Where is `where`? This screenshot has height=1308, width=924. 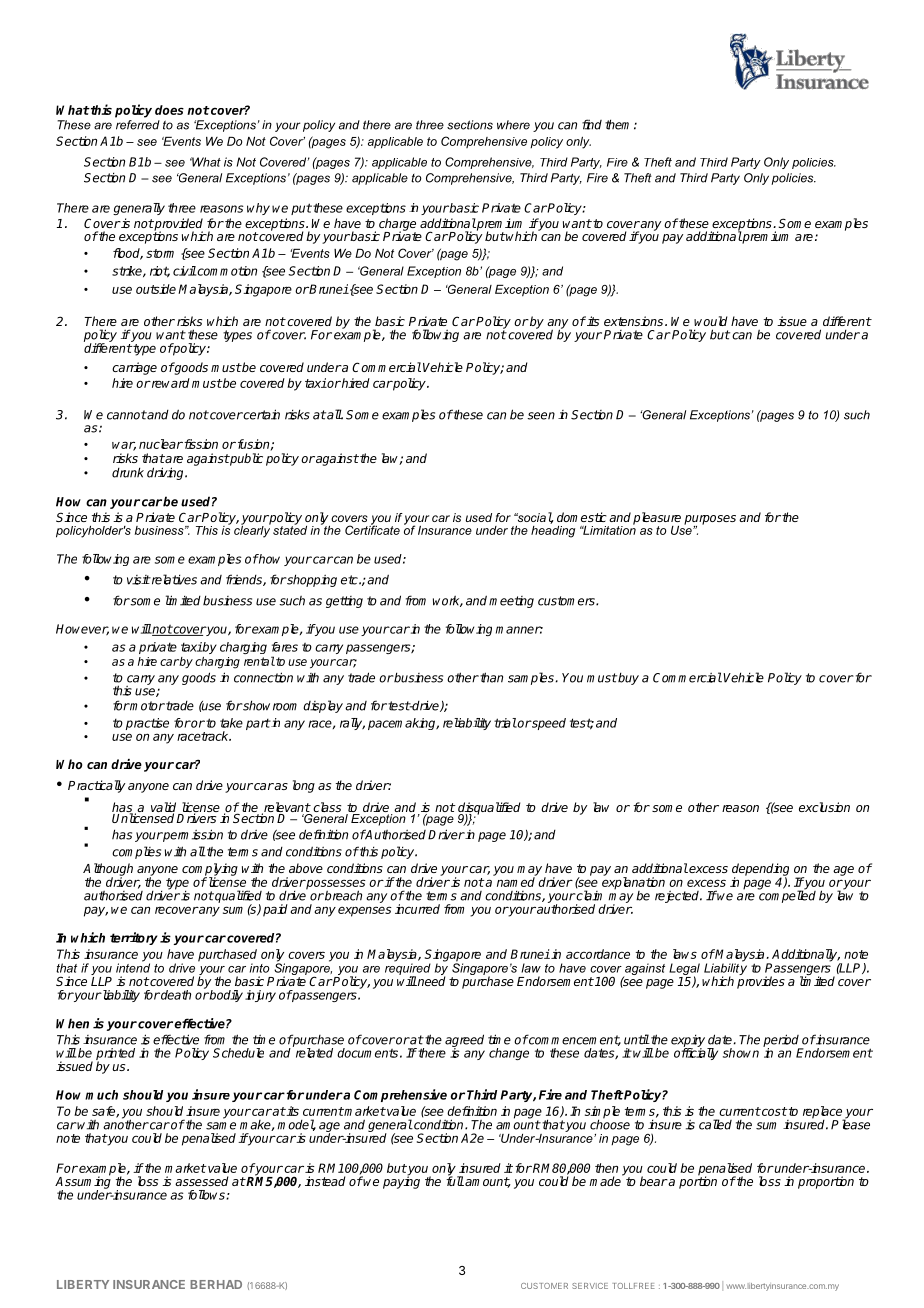
where is located at coordinates (513, 125).
